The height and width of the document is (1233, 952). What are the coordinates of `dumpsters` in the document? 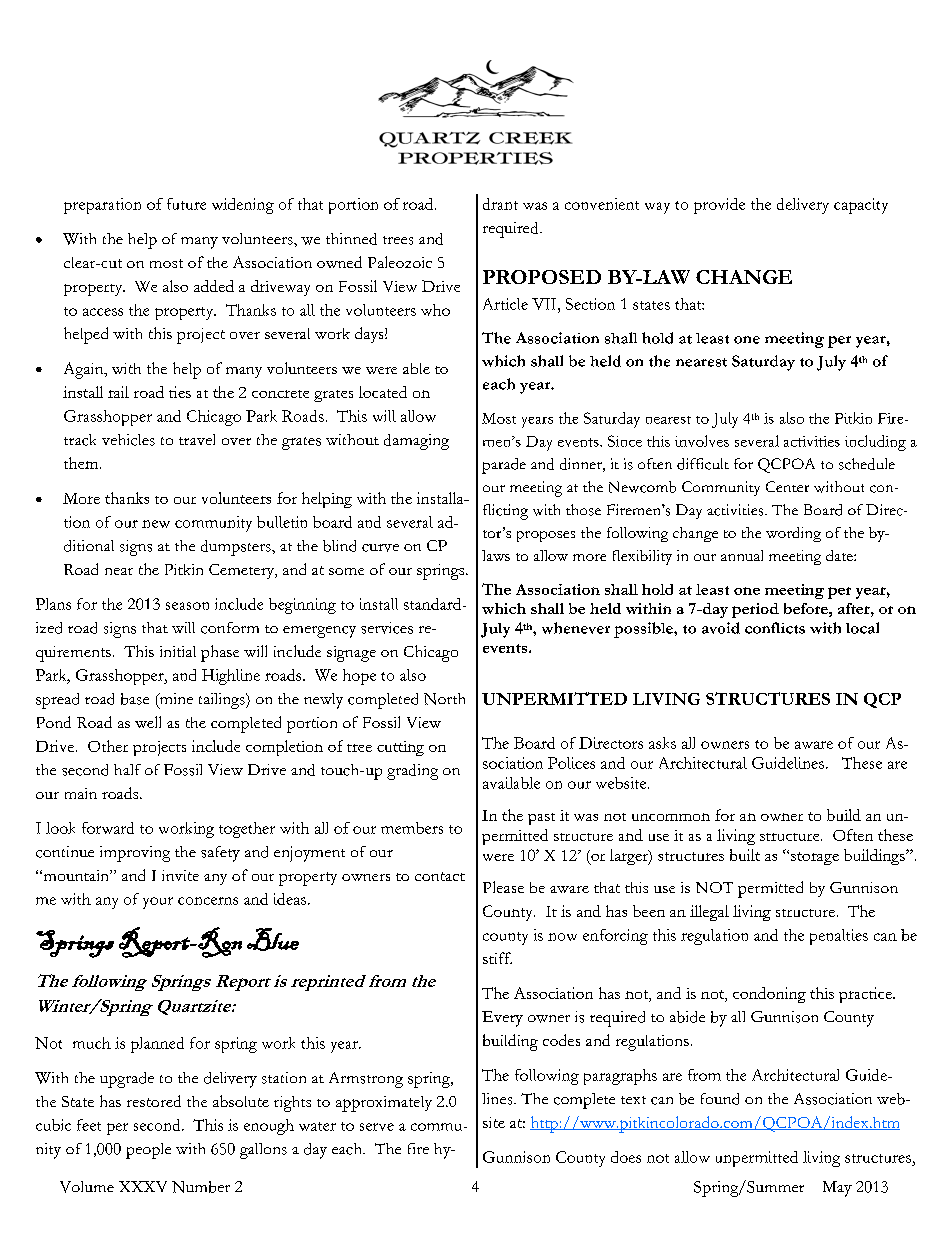 It's located at (237, 548).
